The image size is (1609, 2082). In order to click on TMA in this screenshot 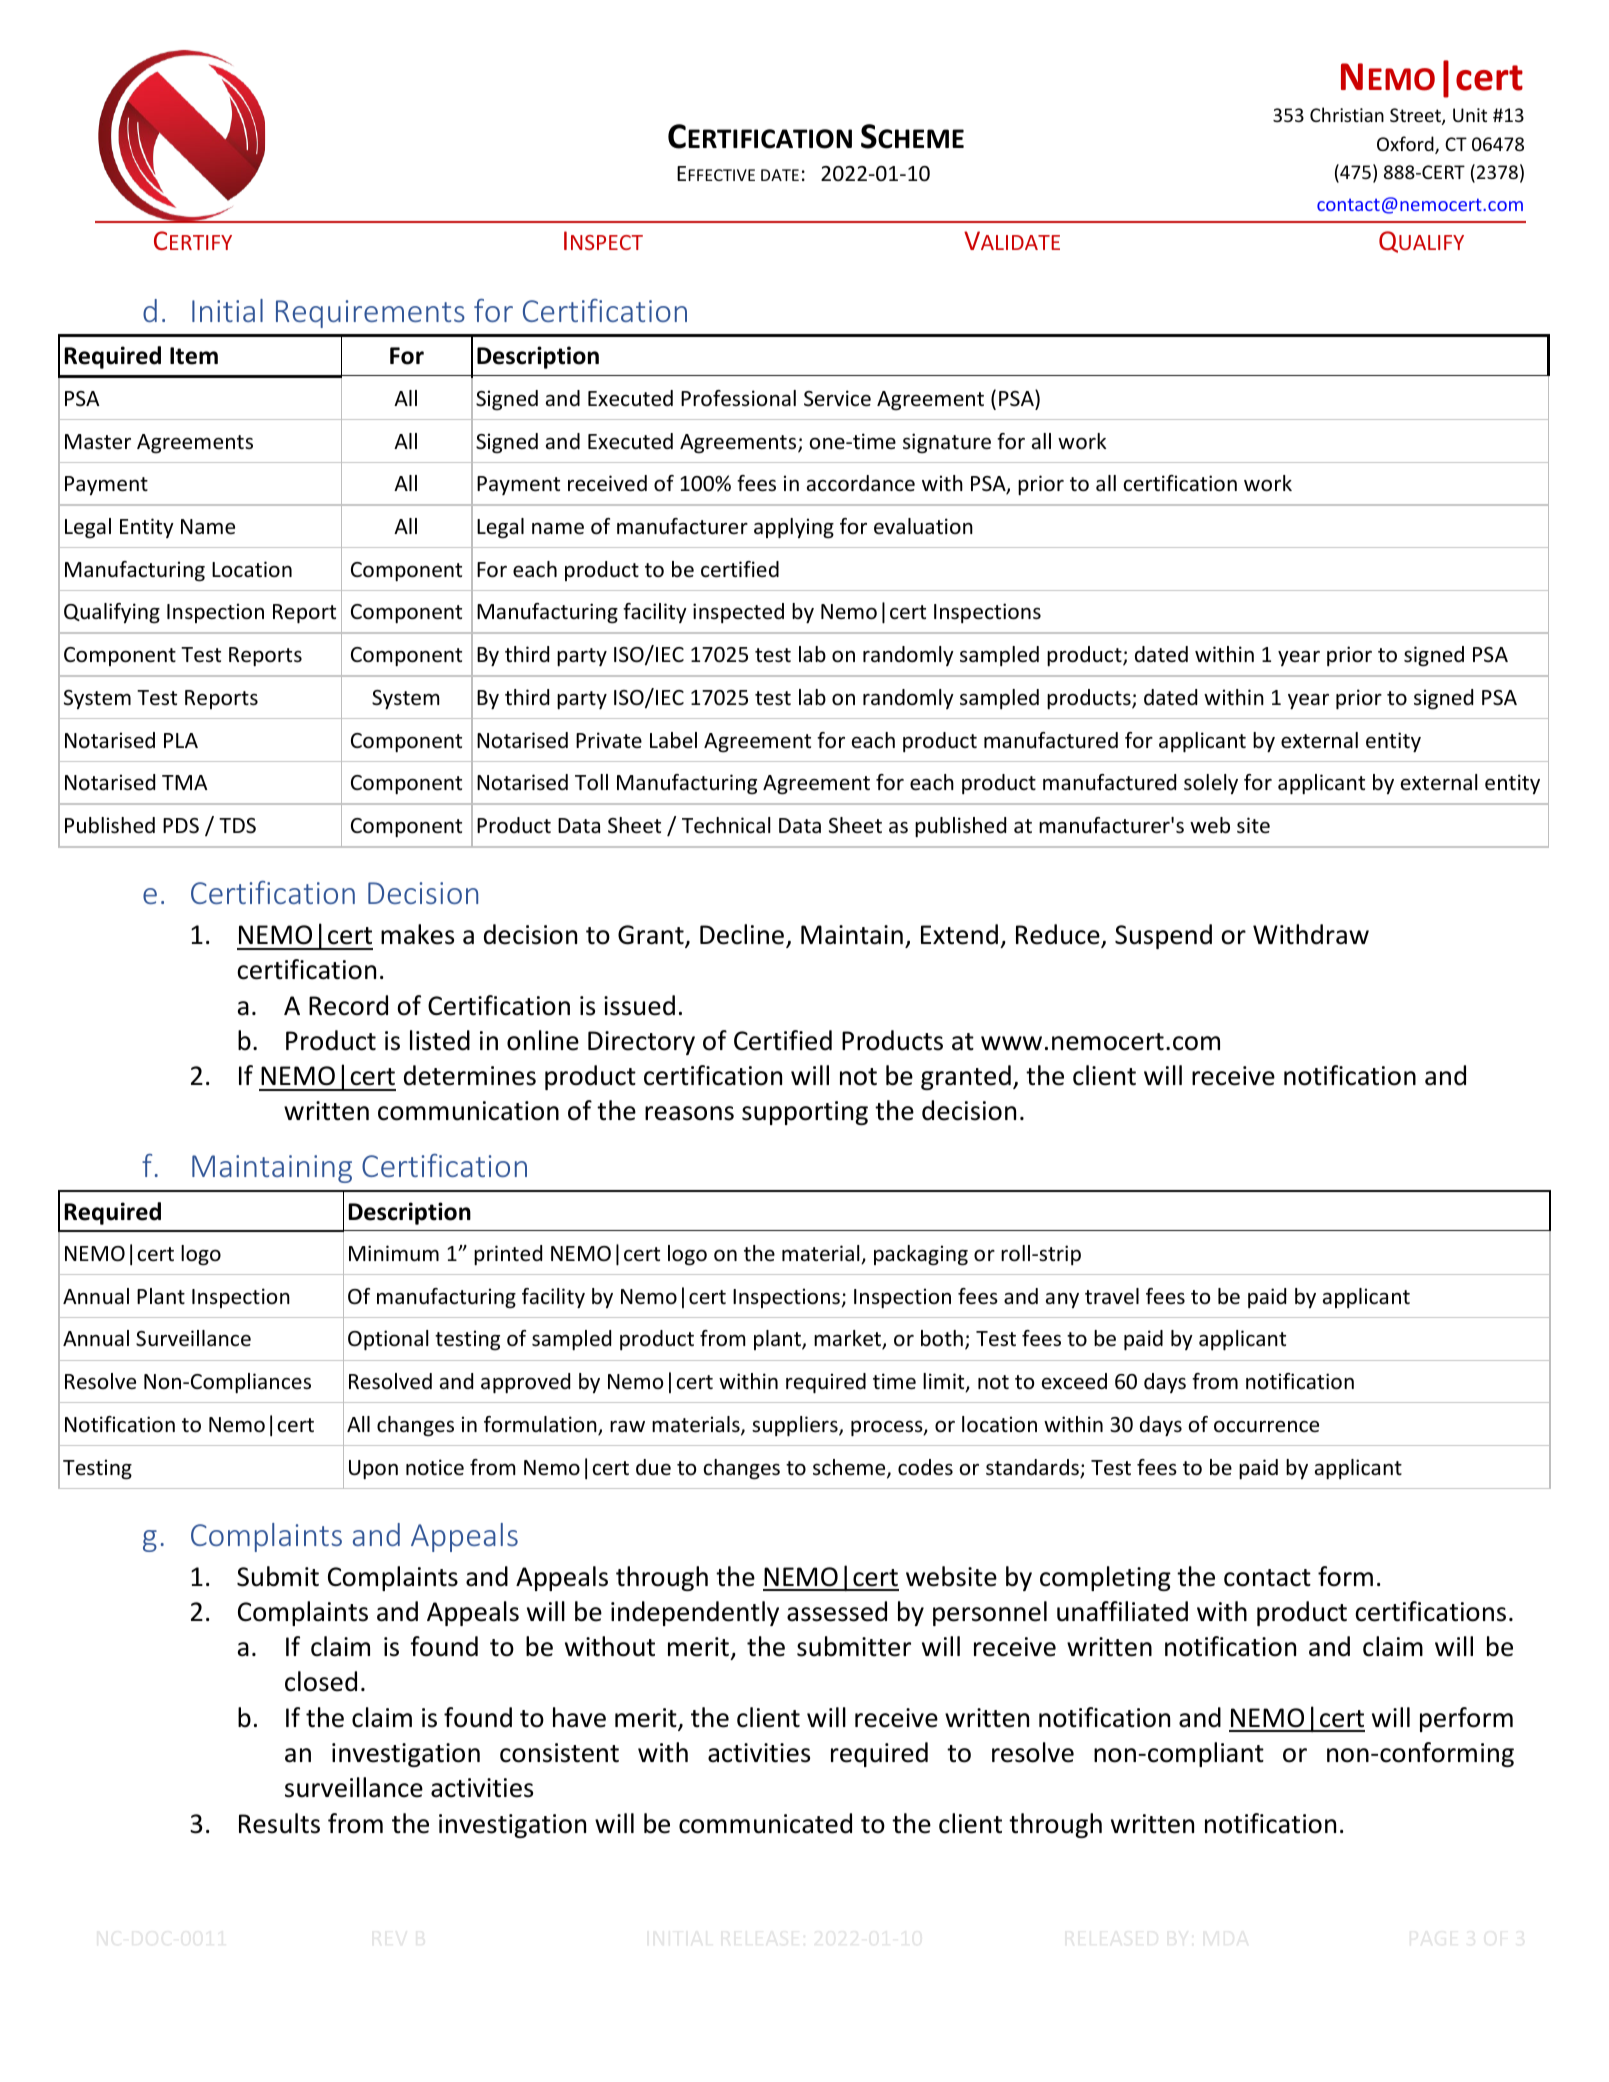, I will do `click(185, 782)`.
